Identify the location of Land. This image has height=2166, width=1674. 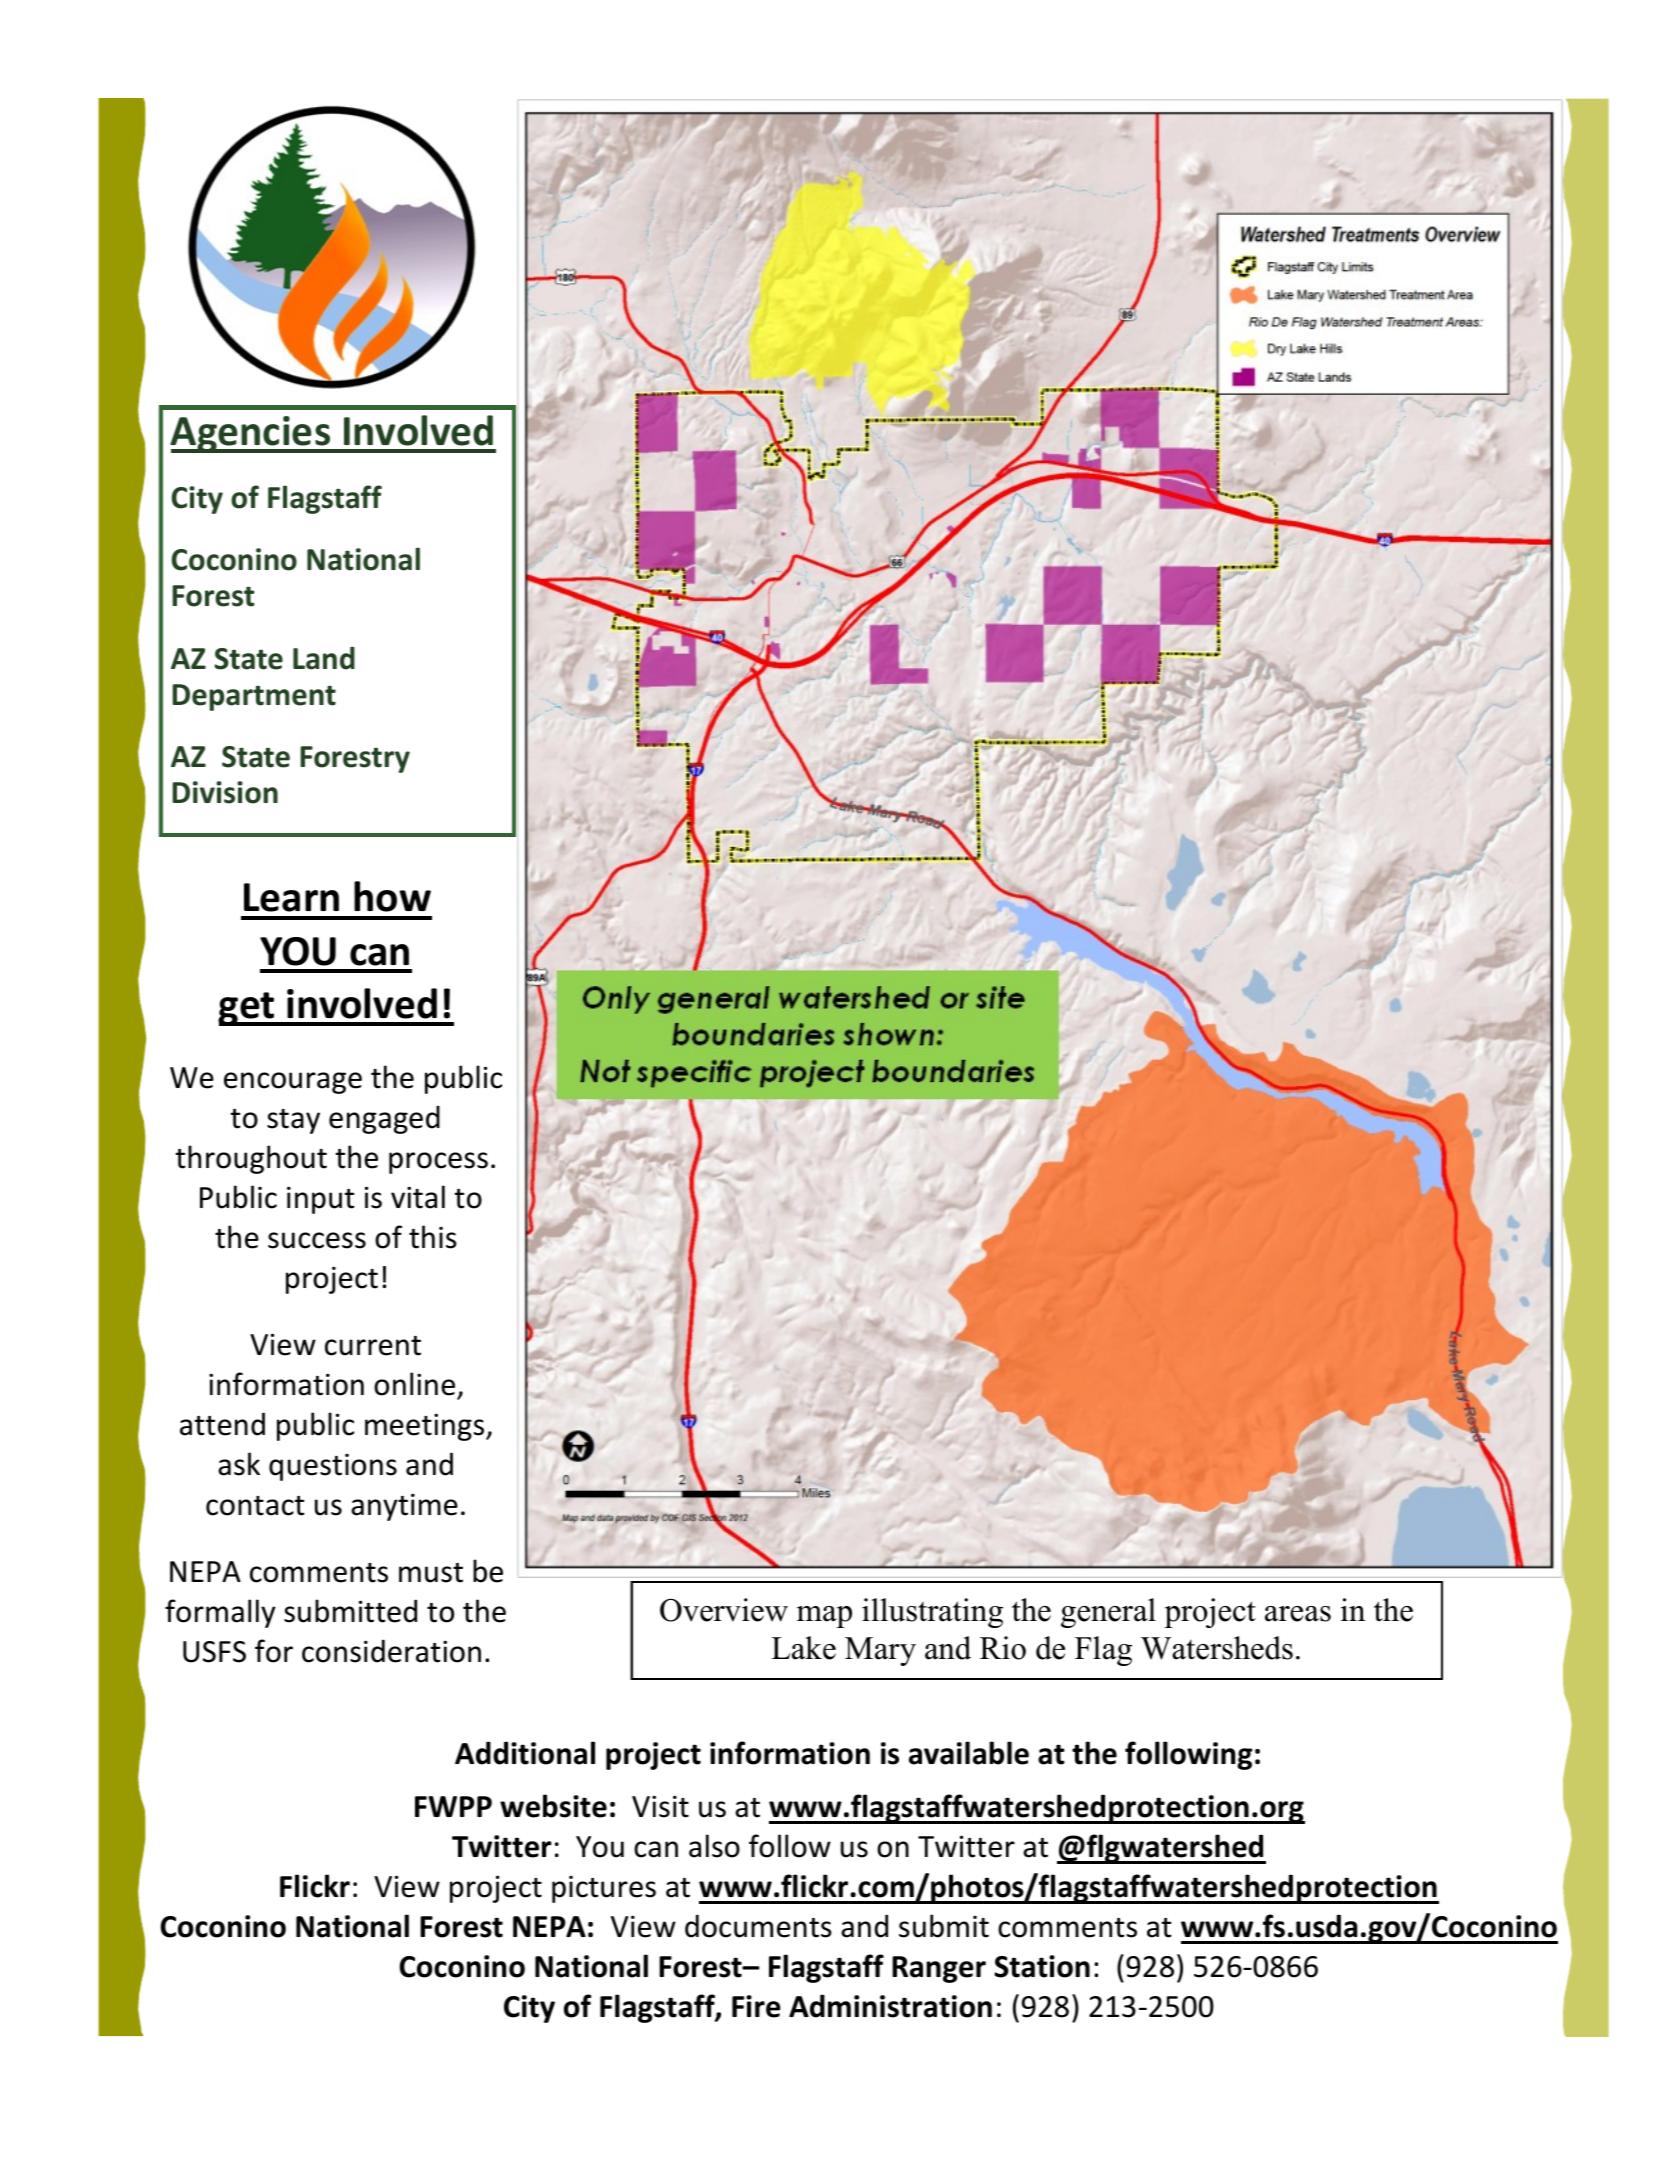
(324, 658).
